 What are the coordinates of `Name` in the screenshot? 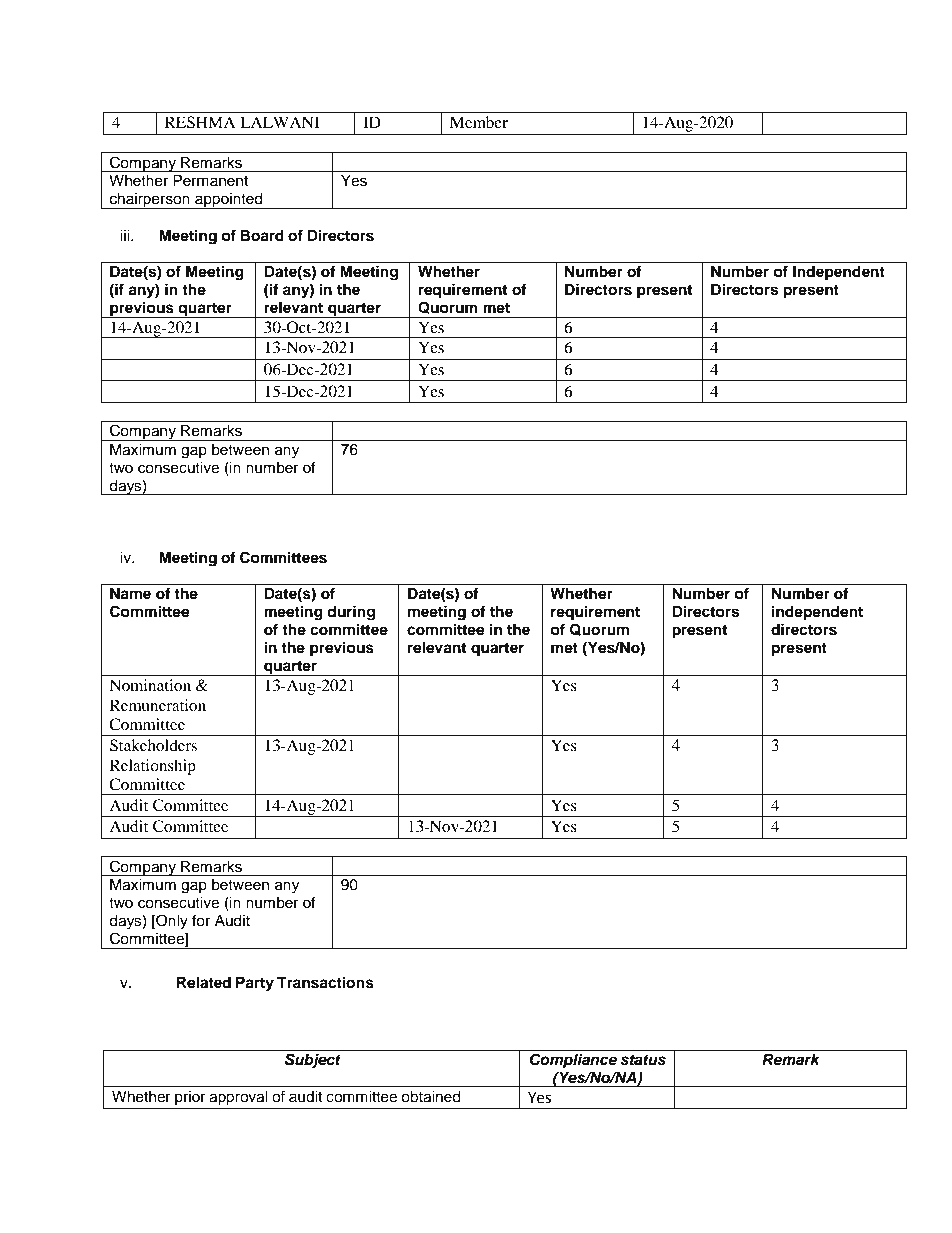 It's located at (130, 594).
